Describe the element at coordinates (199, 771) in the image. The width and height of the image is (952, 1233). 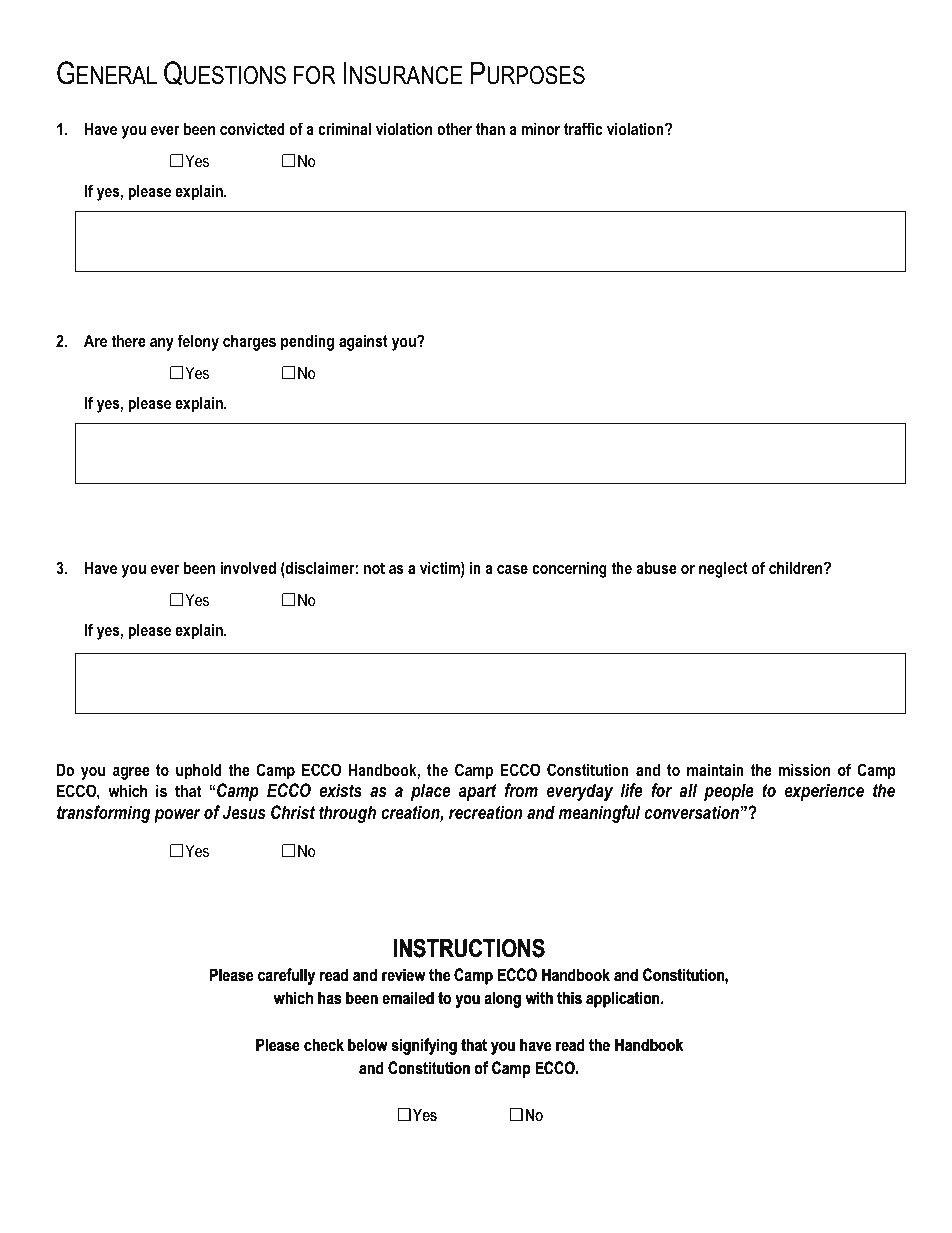
I see `uphold` at that location.
